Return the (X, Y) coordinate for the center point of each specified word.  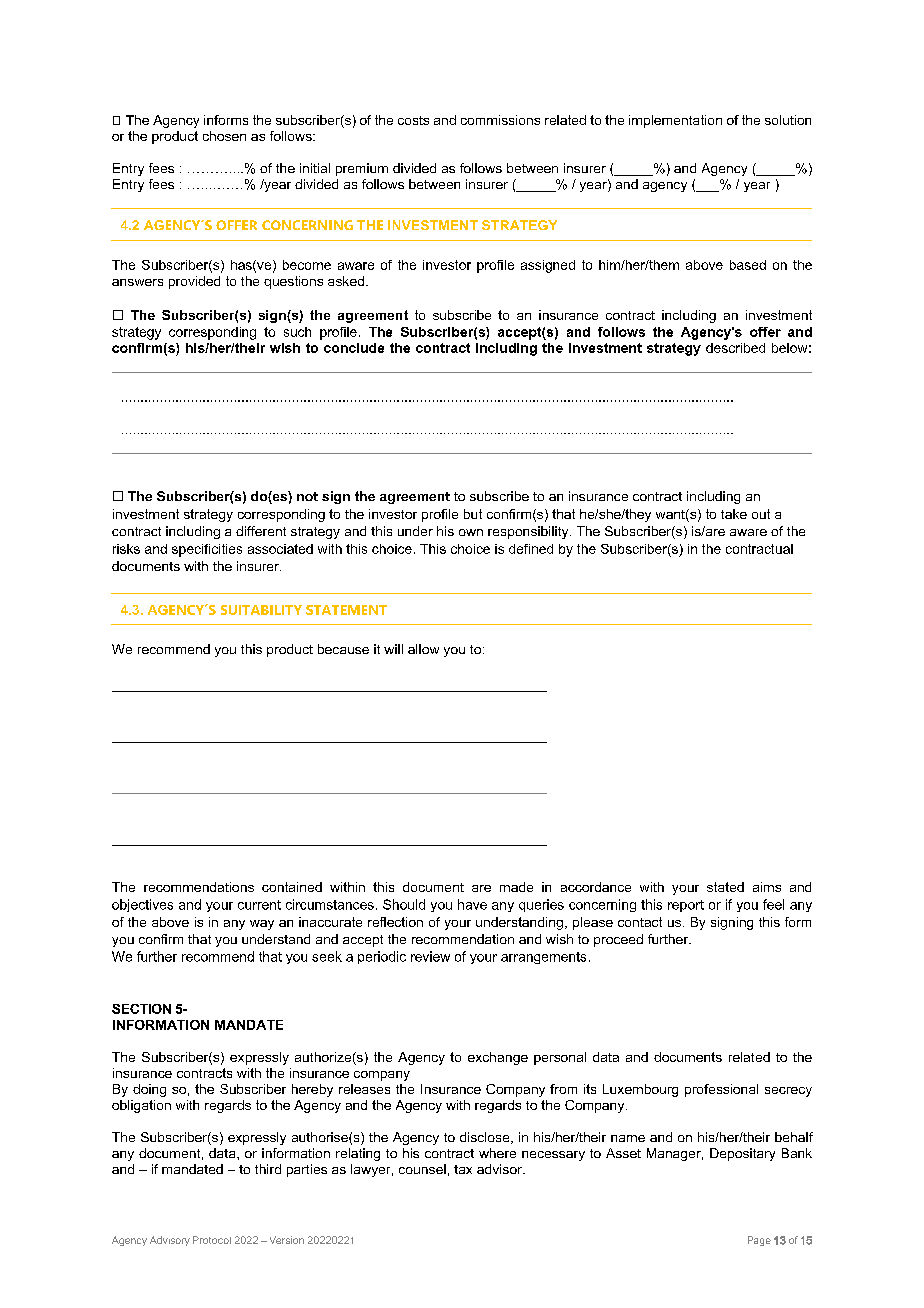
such (297, 332)
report (686, 906)
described (735, 348)
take (734, 514)
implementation (675, 121)
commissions (500, 120)
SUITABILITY (261, 610)
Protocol (212, 1240)
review (430, 956)
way (262, 925)
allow (423, 649)
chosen (224, 136)
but (473, 514)
